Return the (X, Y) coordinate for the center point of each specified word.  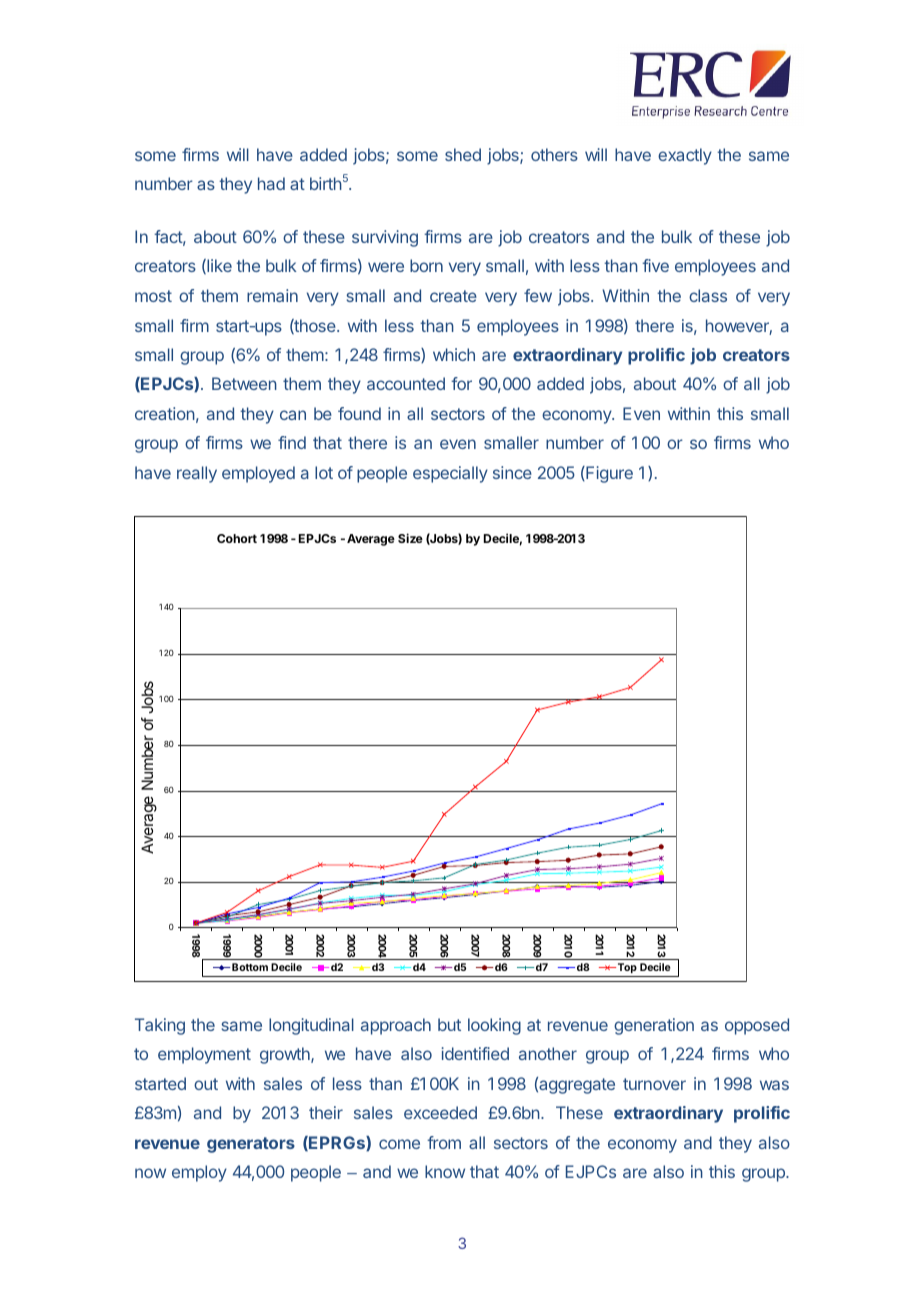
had (271, 183)
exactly (685, 156)
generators (251, 1145)
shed (463, 154)
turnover (654, 1084)
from (444, 1142)
